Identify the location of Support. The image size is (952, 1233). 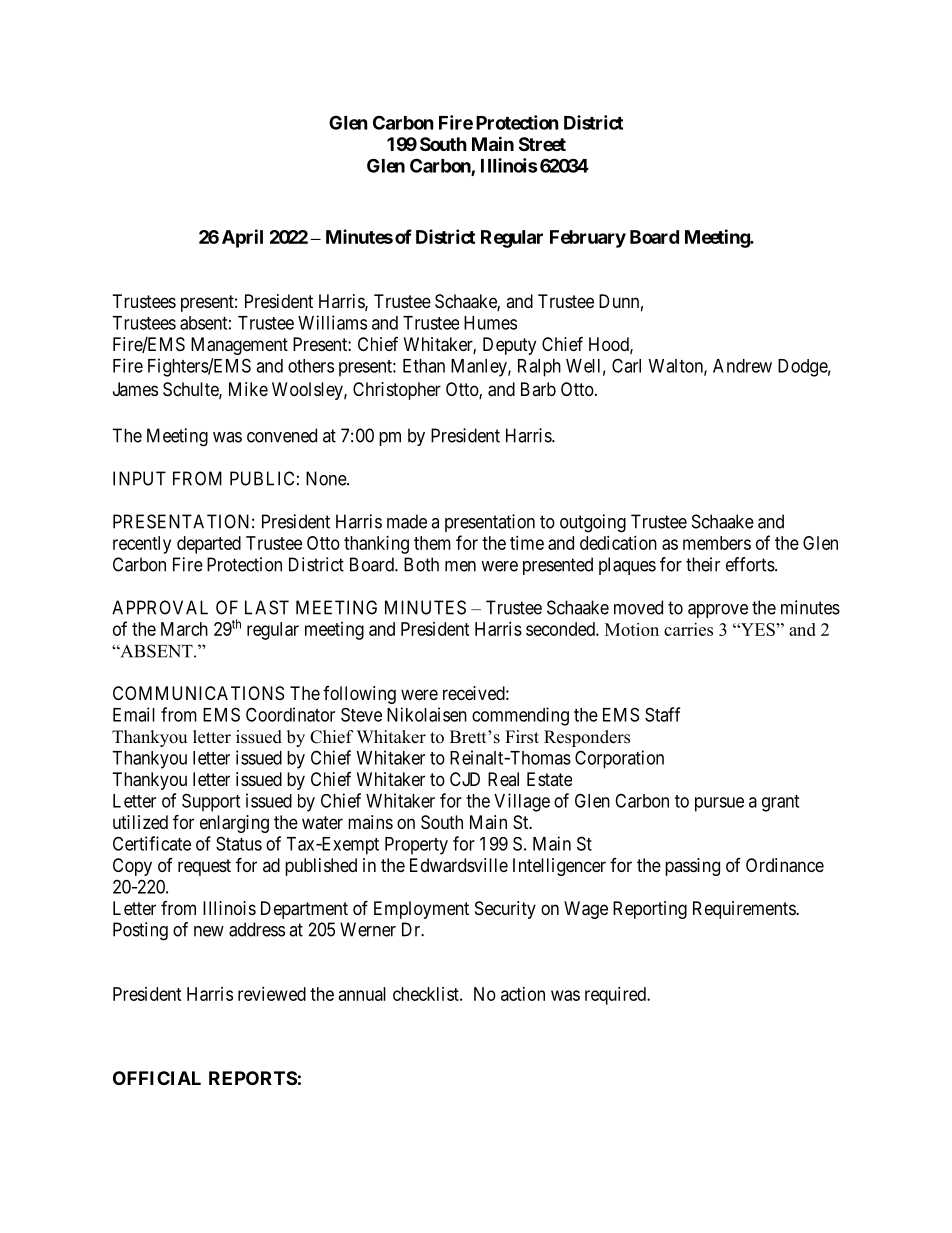
(211, 802).
